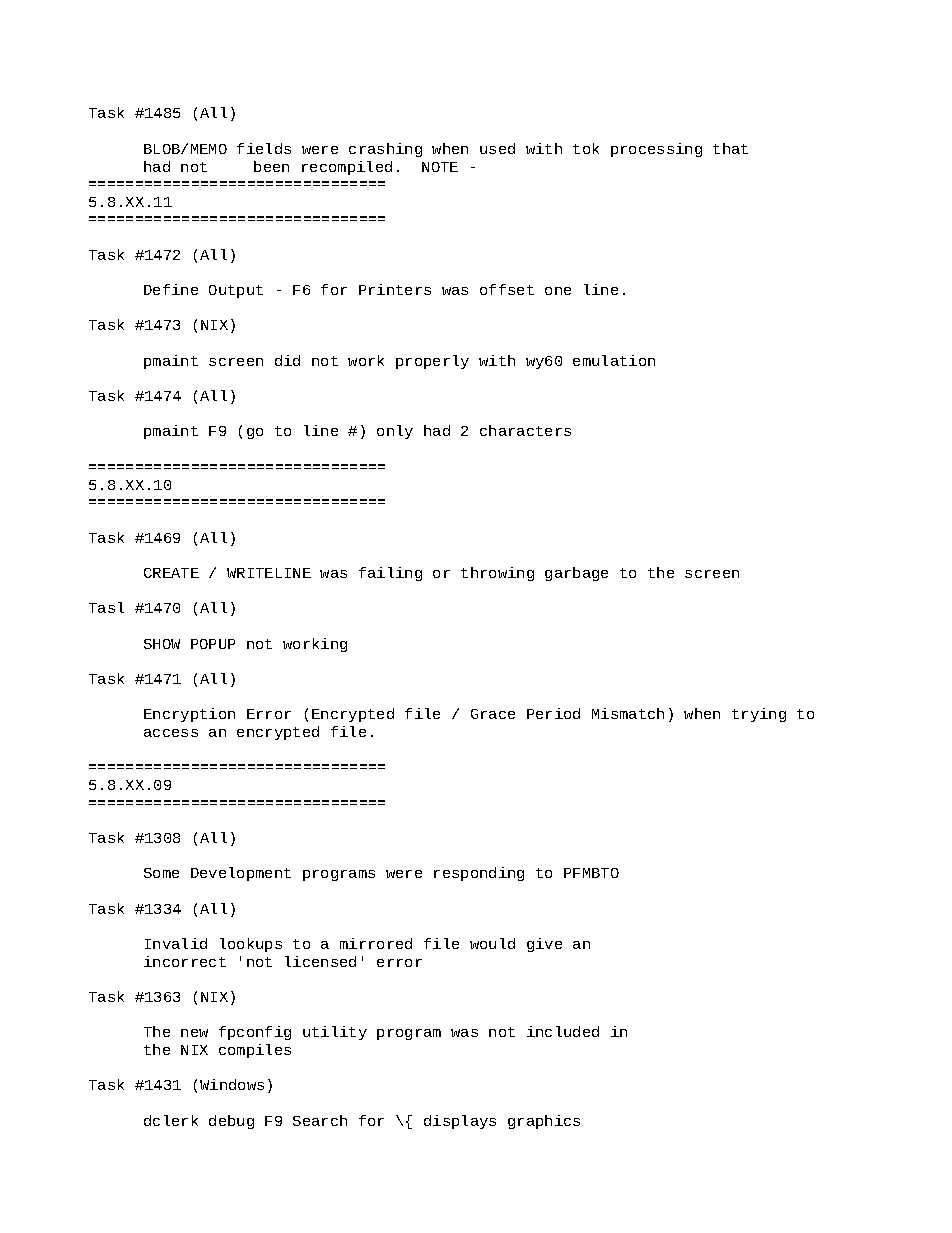 The height and width of the document is (1233, 952). I want to click on Mismatch, so click(628, 713).
